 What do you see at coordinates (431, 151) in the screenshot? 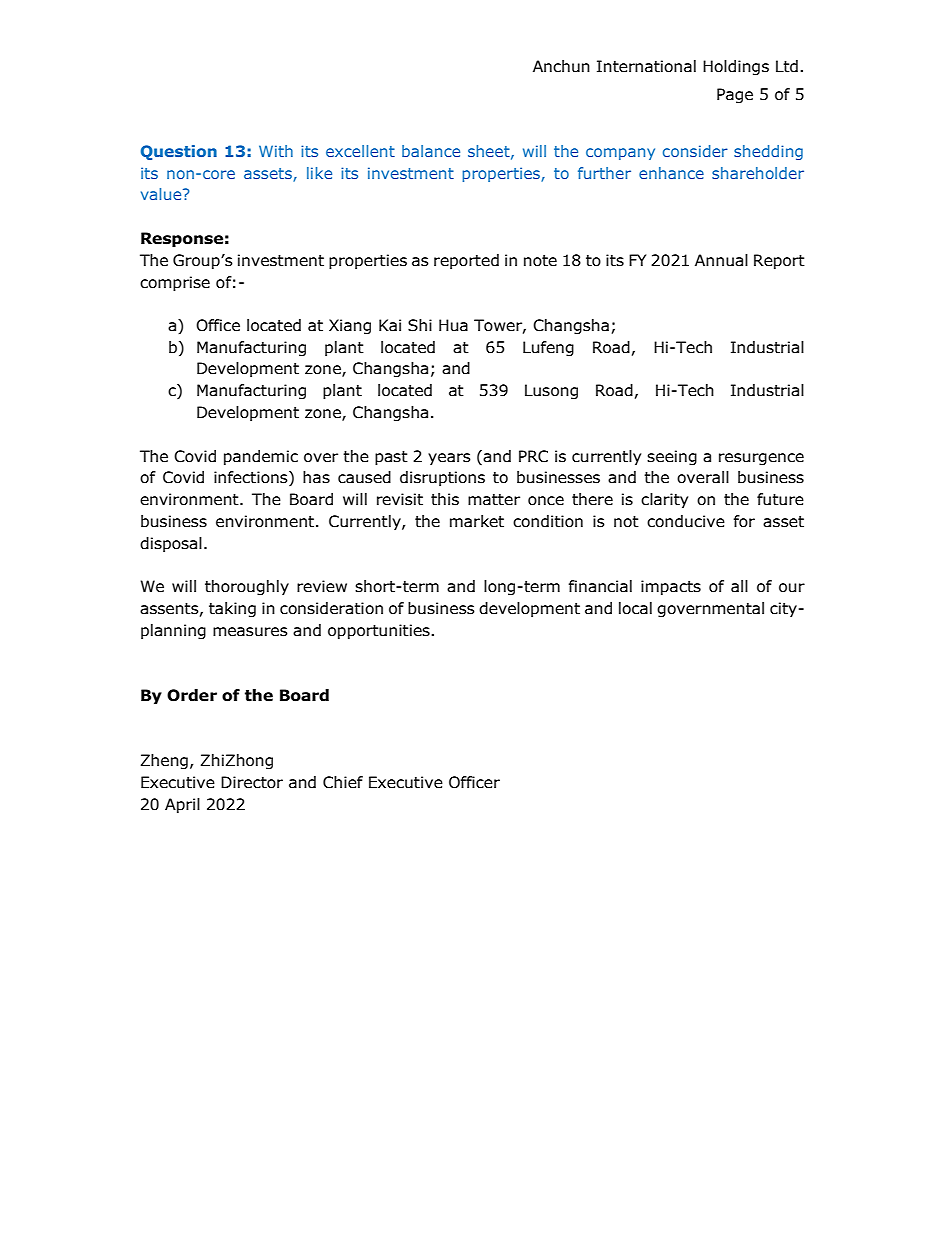
I see `balance` at bounding box center [431, 151].
